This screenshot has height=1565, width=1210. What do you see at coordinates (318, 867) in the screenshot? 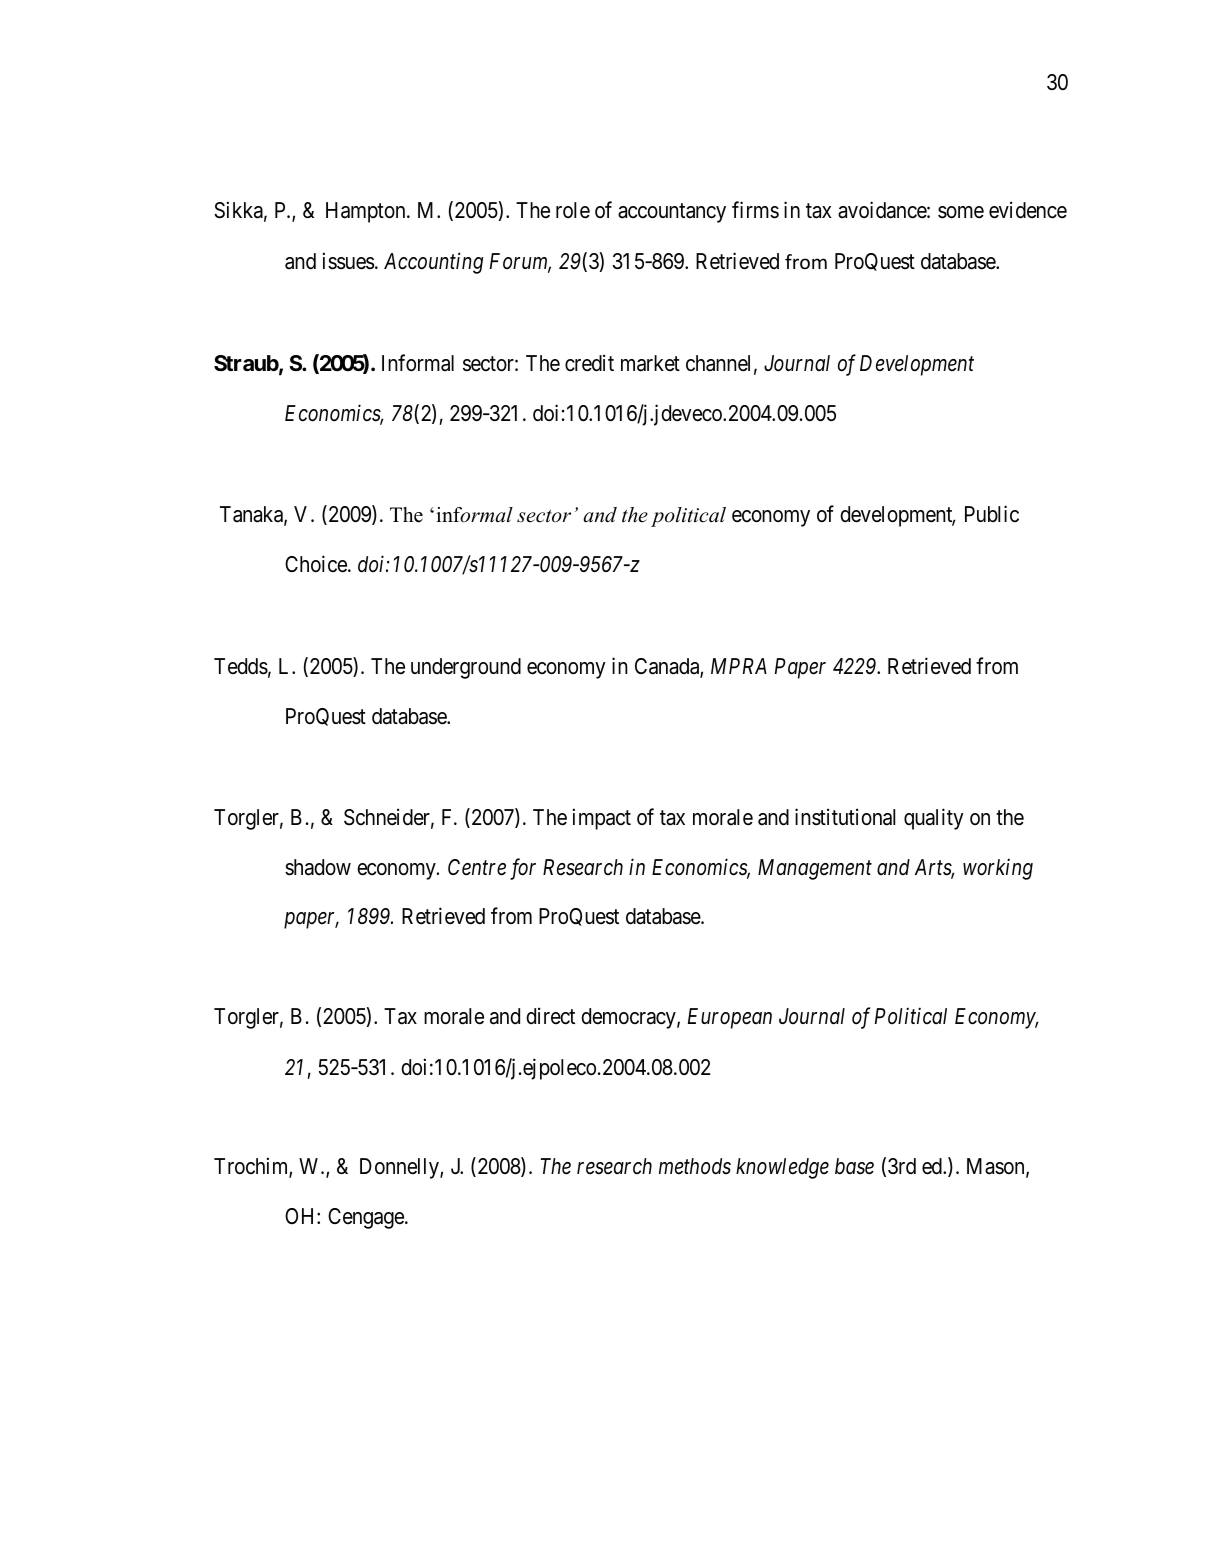
I see `shadow` at bounding box center [318, 867].
